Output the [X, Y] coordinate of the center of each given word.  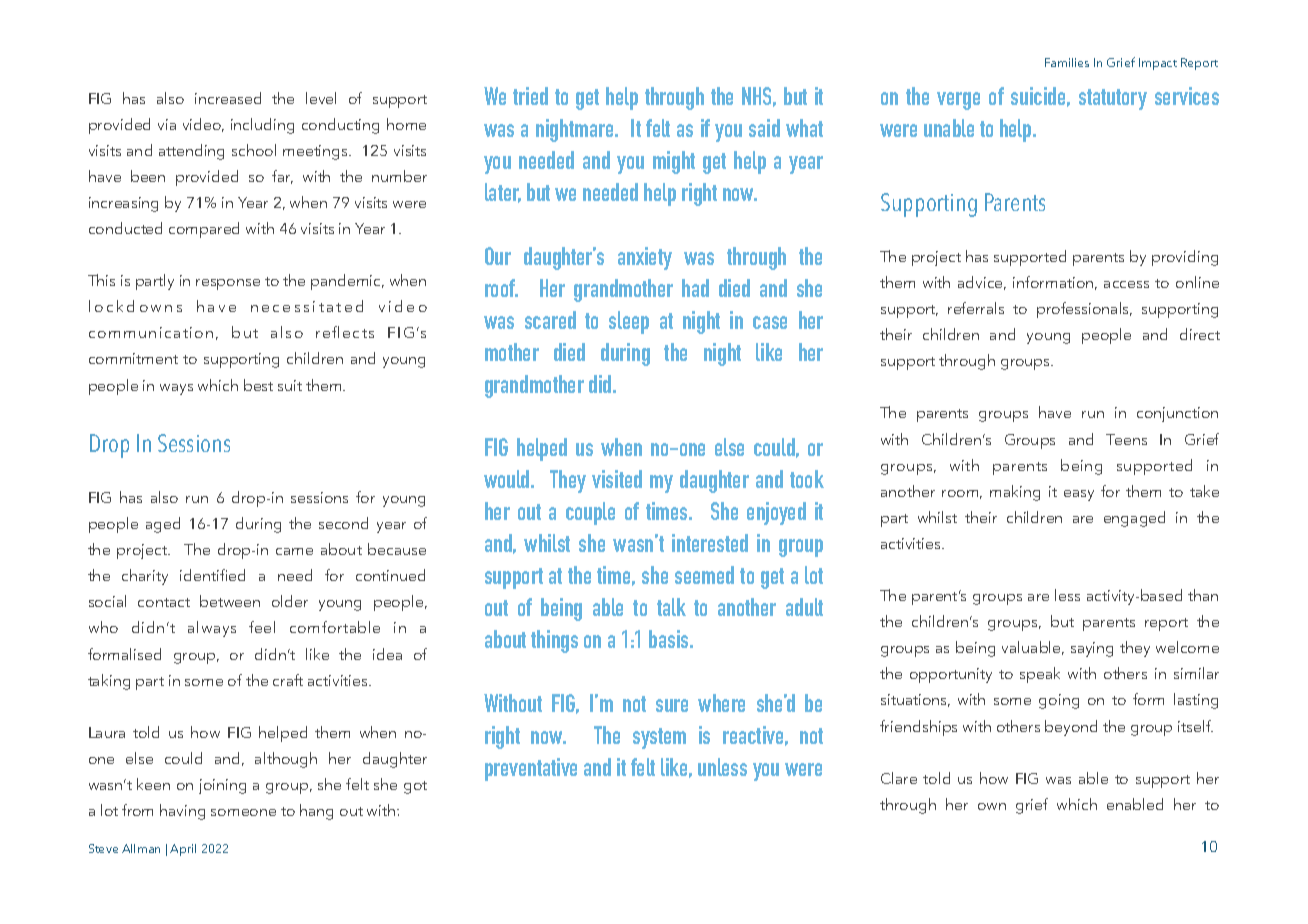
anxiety [645, 258]
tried [530, 96]
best [258, 385]
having [182, 812]
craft [288, 680]
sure [672, 705]
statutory [1113, 99]
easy [1079, 495]
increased [228, 98]
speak [1040, 675]
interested [710, 543]
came [294, 551]
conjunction [1177, 414]
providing [1185, 258]
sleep [629, 322]
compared [204, 230]
